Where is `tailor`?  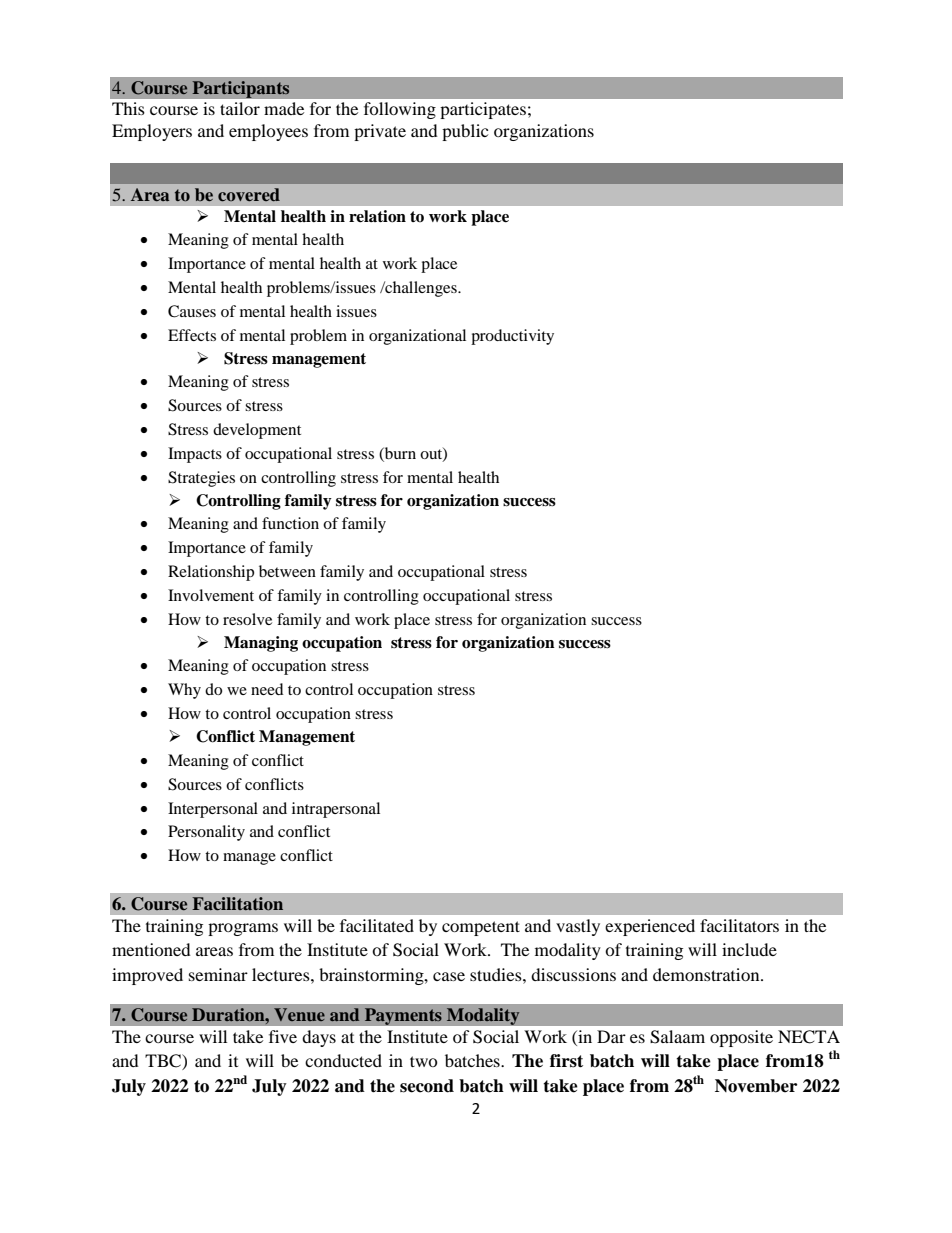 tailor is located at coordinates (240, 108).
